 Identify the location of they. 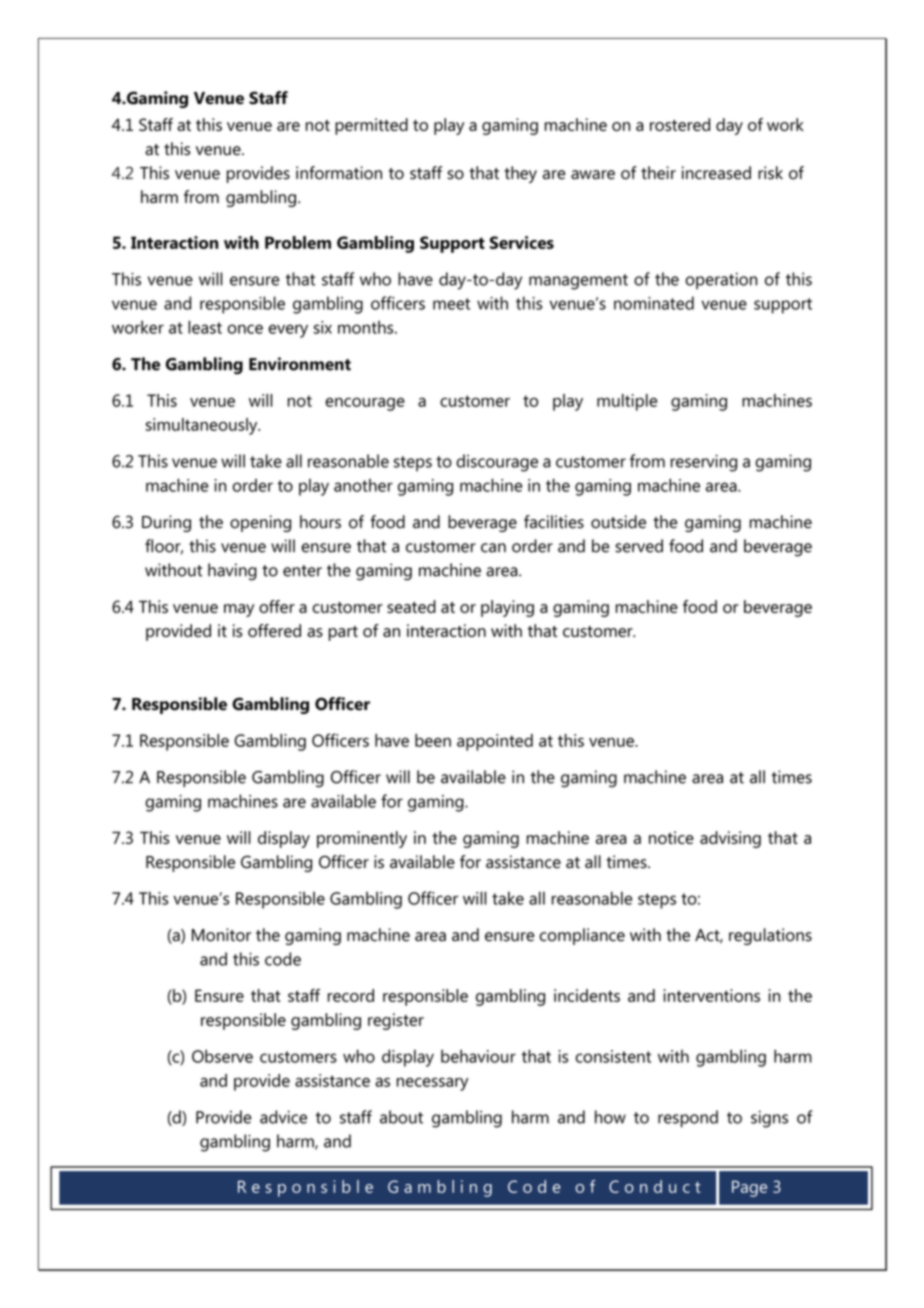
(520, 174).
